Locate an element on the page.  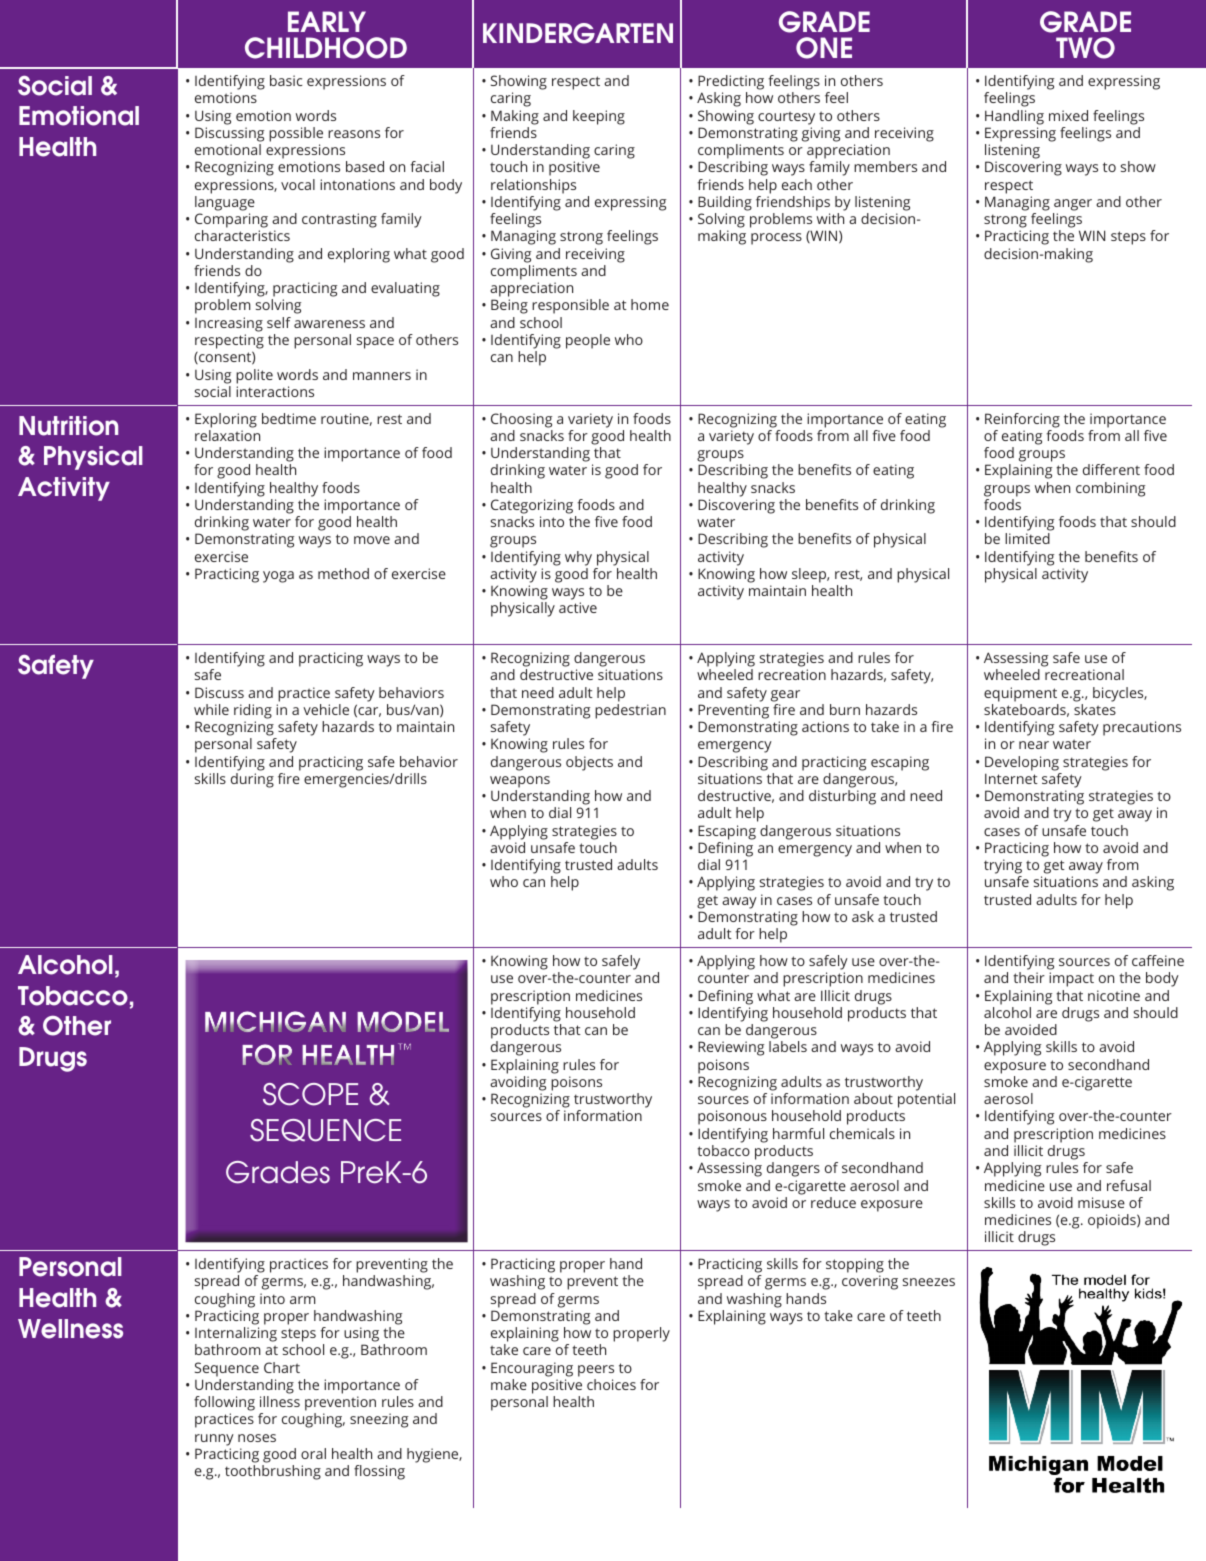
while is located at coordinates (211, 709).
